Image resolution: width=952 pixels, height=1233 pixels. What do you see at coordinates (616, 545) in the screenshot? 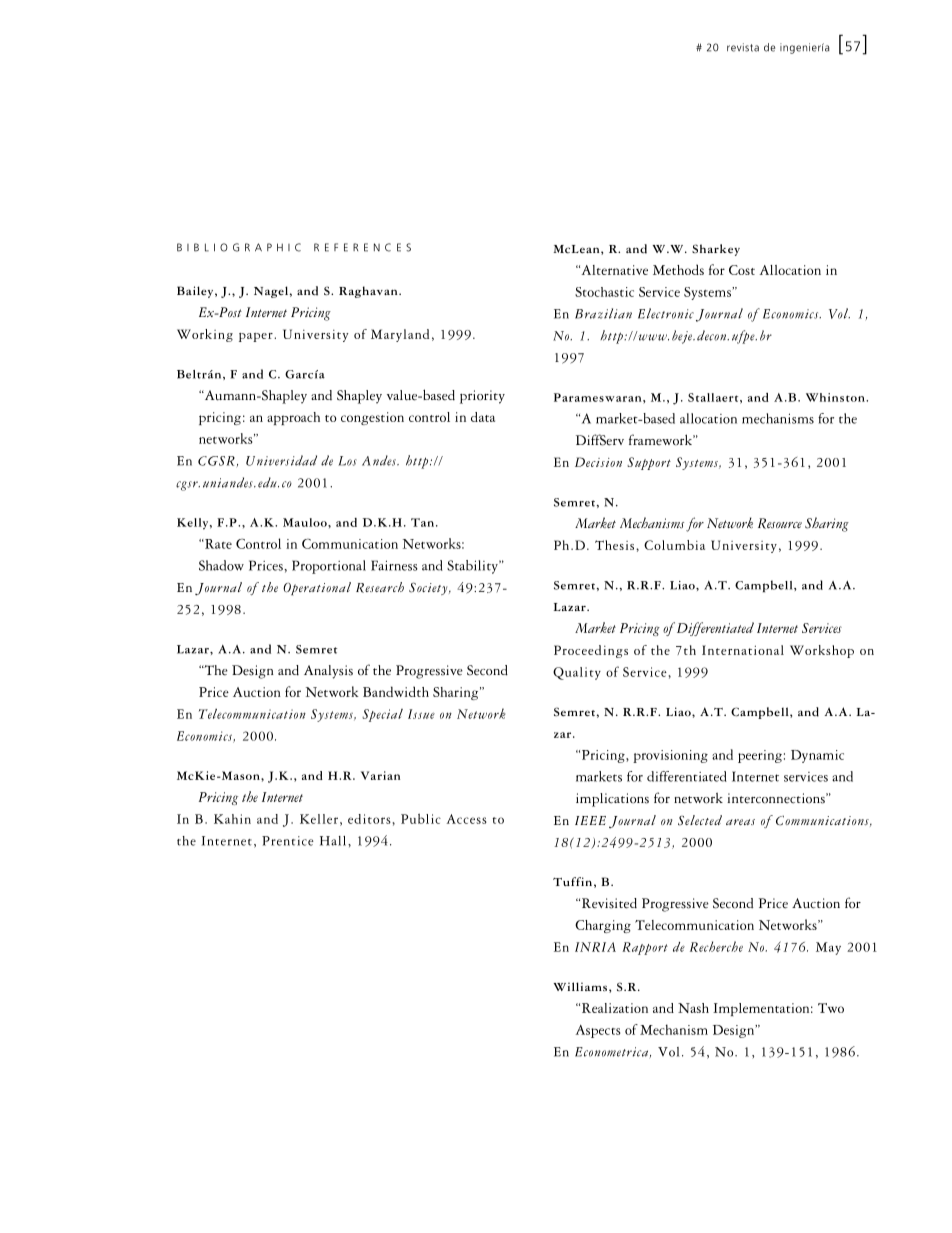
I see `Thesis` at bounding box center [616, 545].
